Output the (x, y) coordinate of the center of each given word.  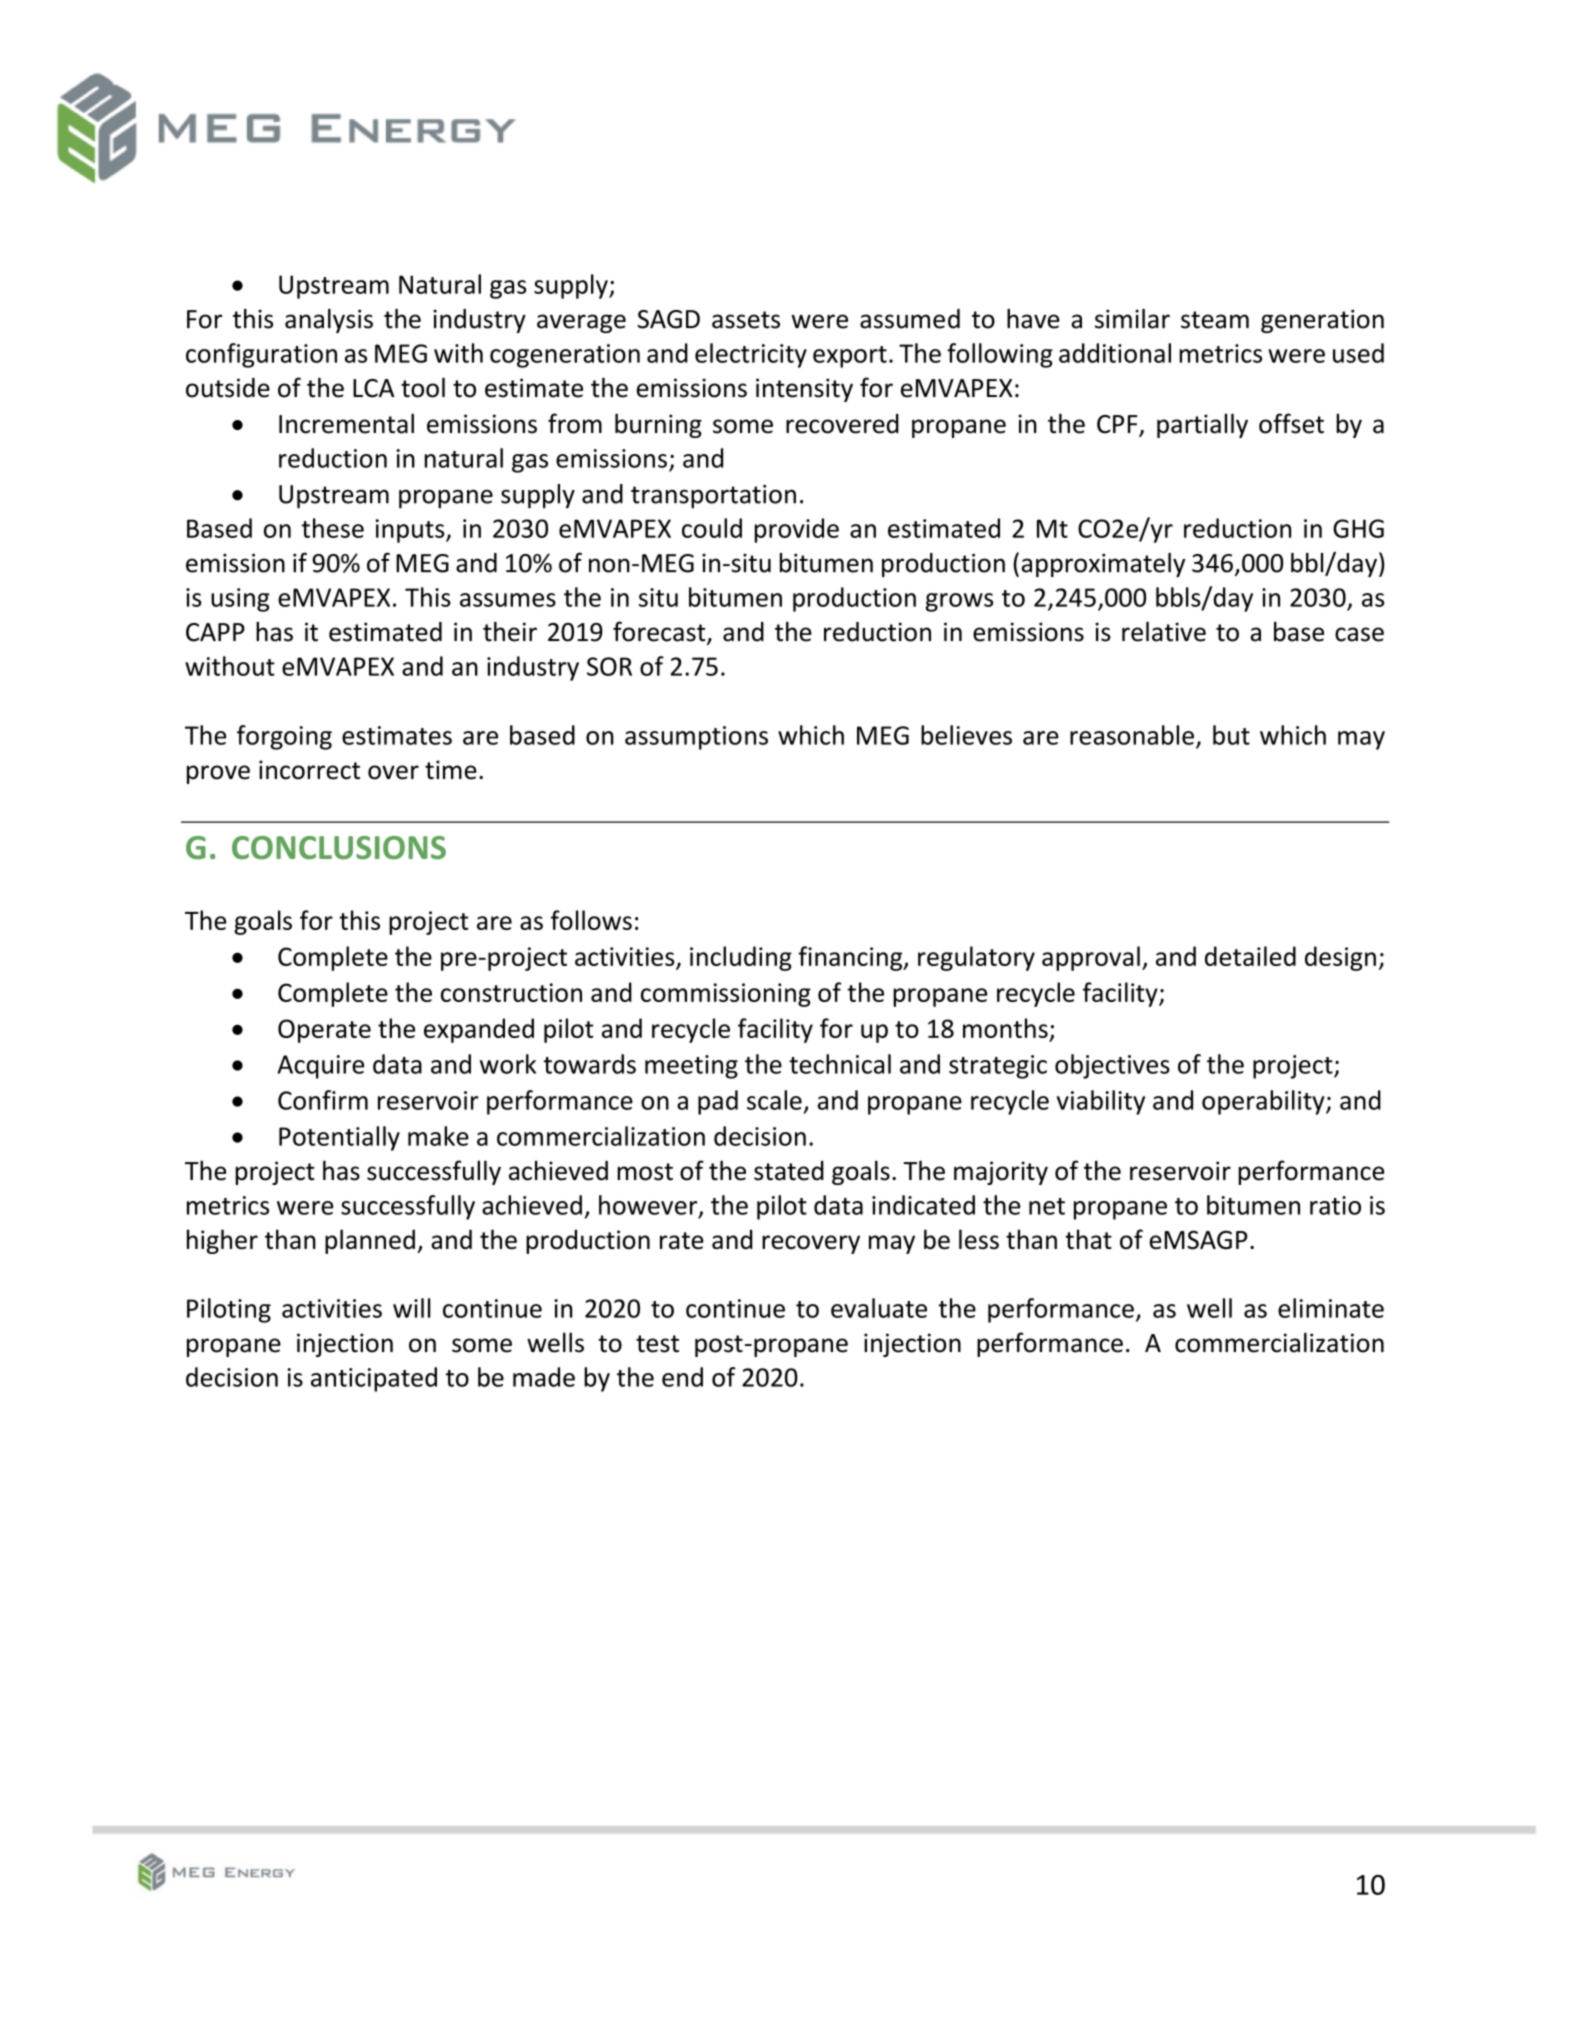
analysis (329, 321)
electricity (751, 355)
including (741, 958)
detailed (1250, 956)
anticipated (374, 1379)
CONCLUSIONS (339, 848)
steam (1215, 320)
